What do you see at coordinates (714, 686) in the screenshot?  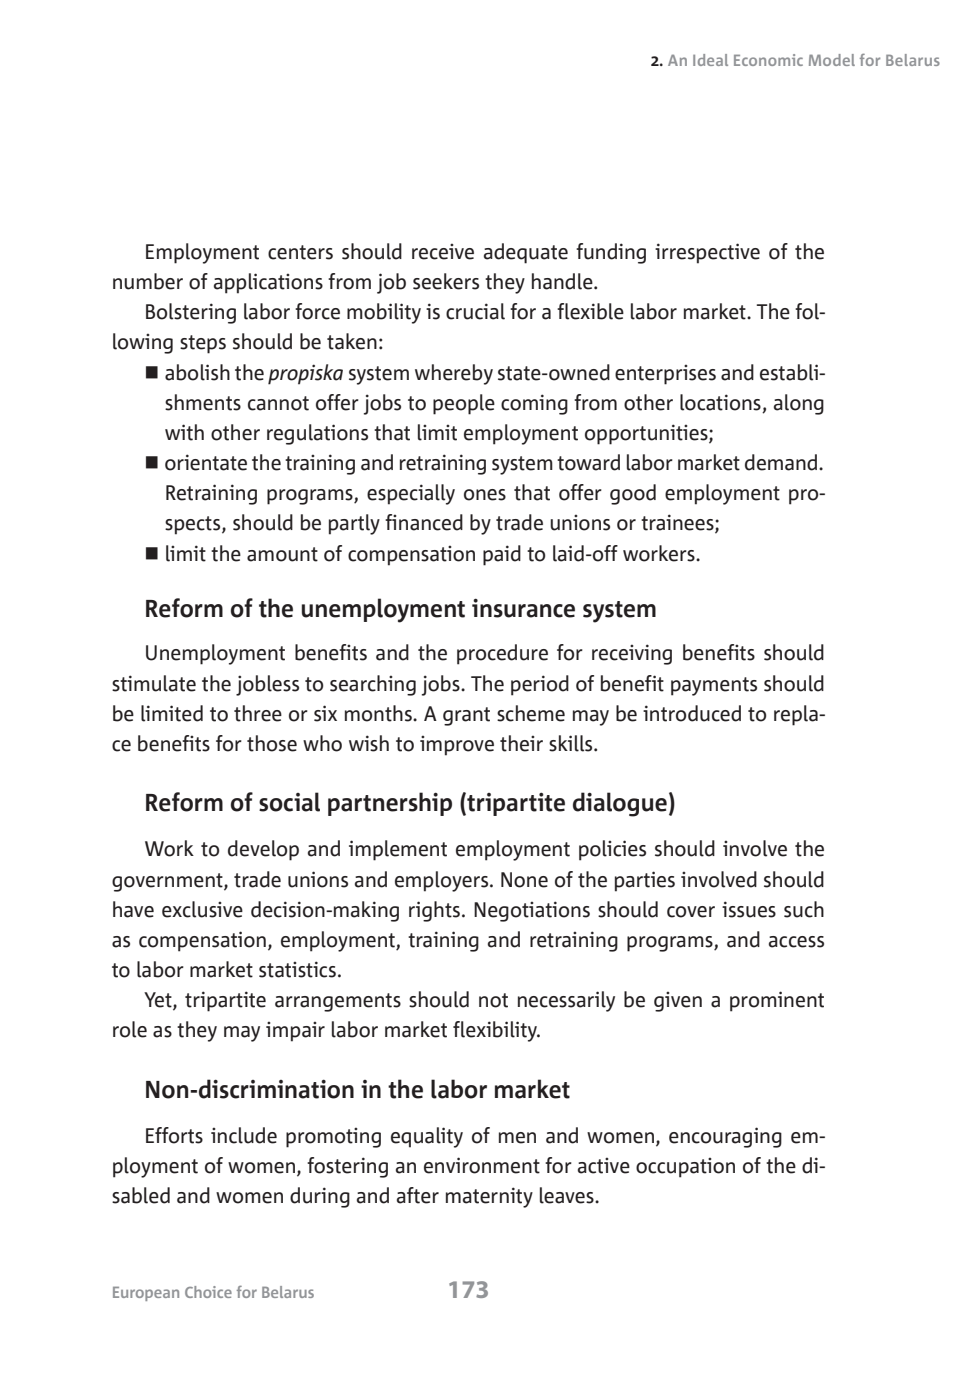 I see `payments` at bounding box center [714, 686].
